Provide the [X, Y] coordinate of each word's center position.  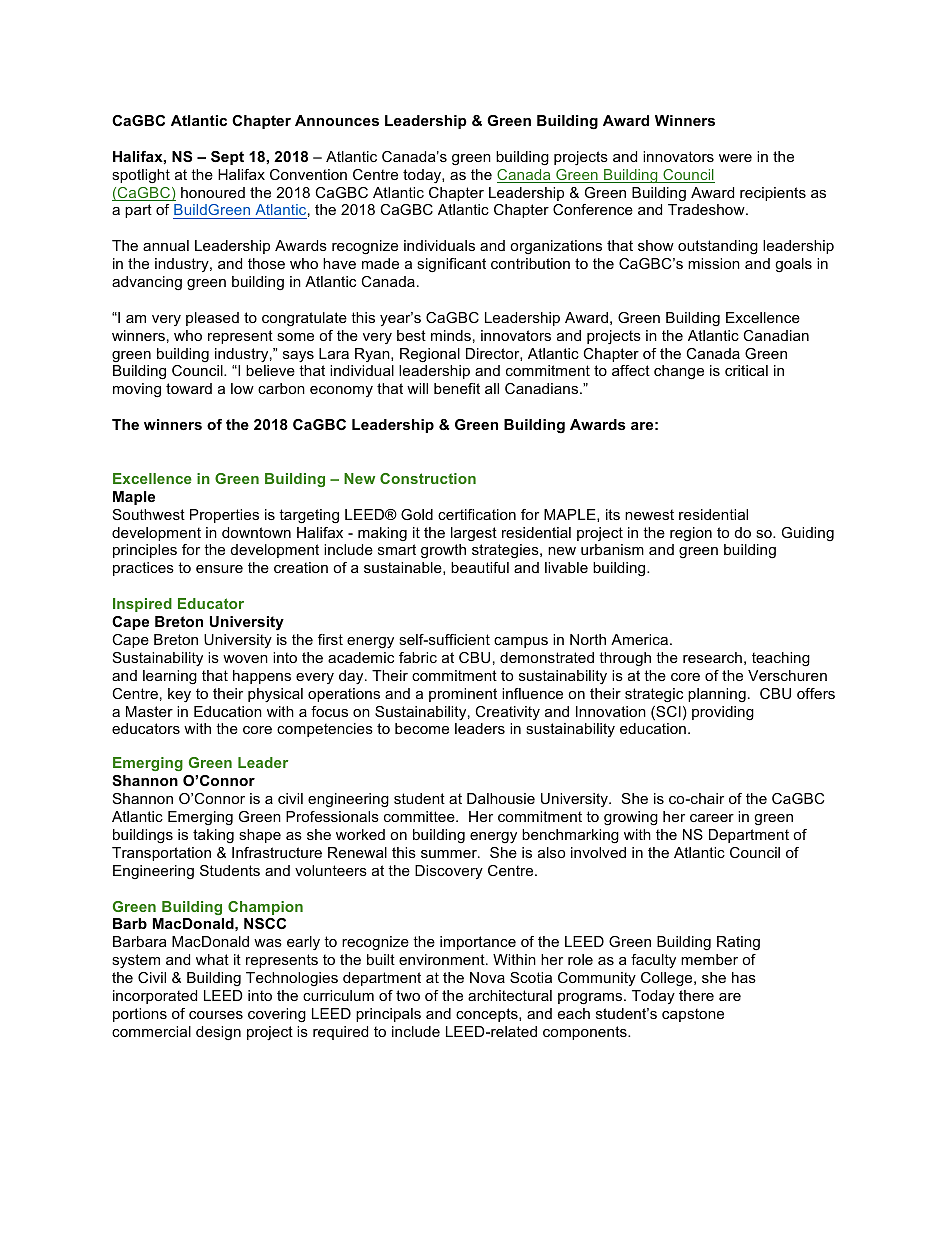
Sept [227, 158]
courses [216, 1015]
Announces [337, 120]
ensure [219, 569]
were [735, 158]
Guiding [808, 534]
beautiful [480, 567]
